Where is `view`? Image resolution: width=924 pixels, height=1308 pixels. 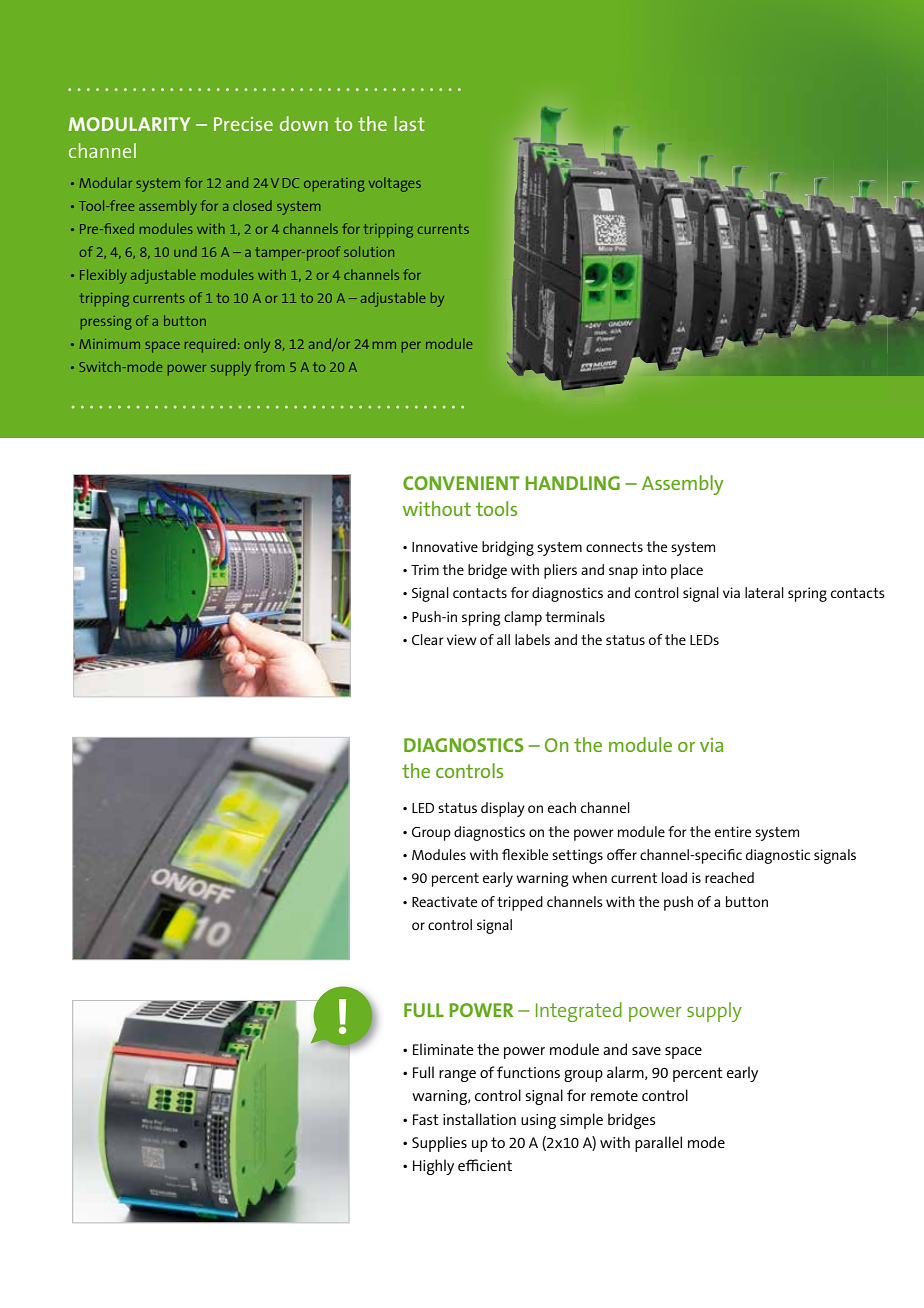 view is located at coordinates (462, 639).
